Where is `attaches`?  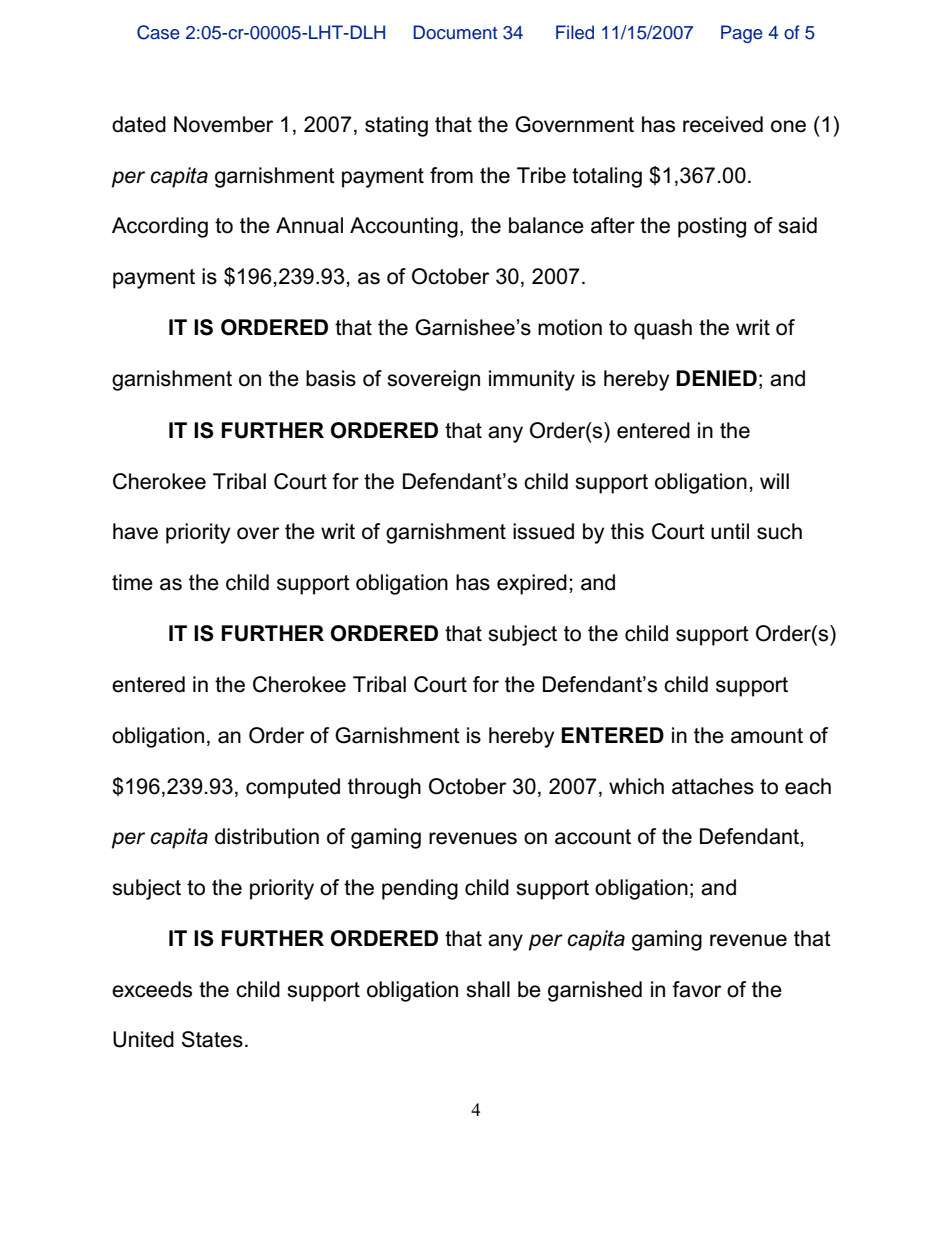
attaches is located at coordinates (713, 786).
